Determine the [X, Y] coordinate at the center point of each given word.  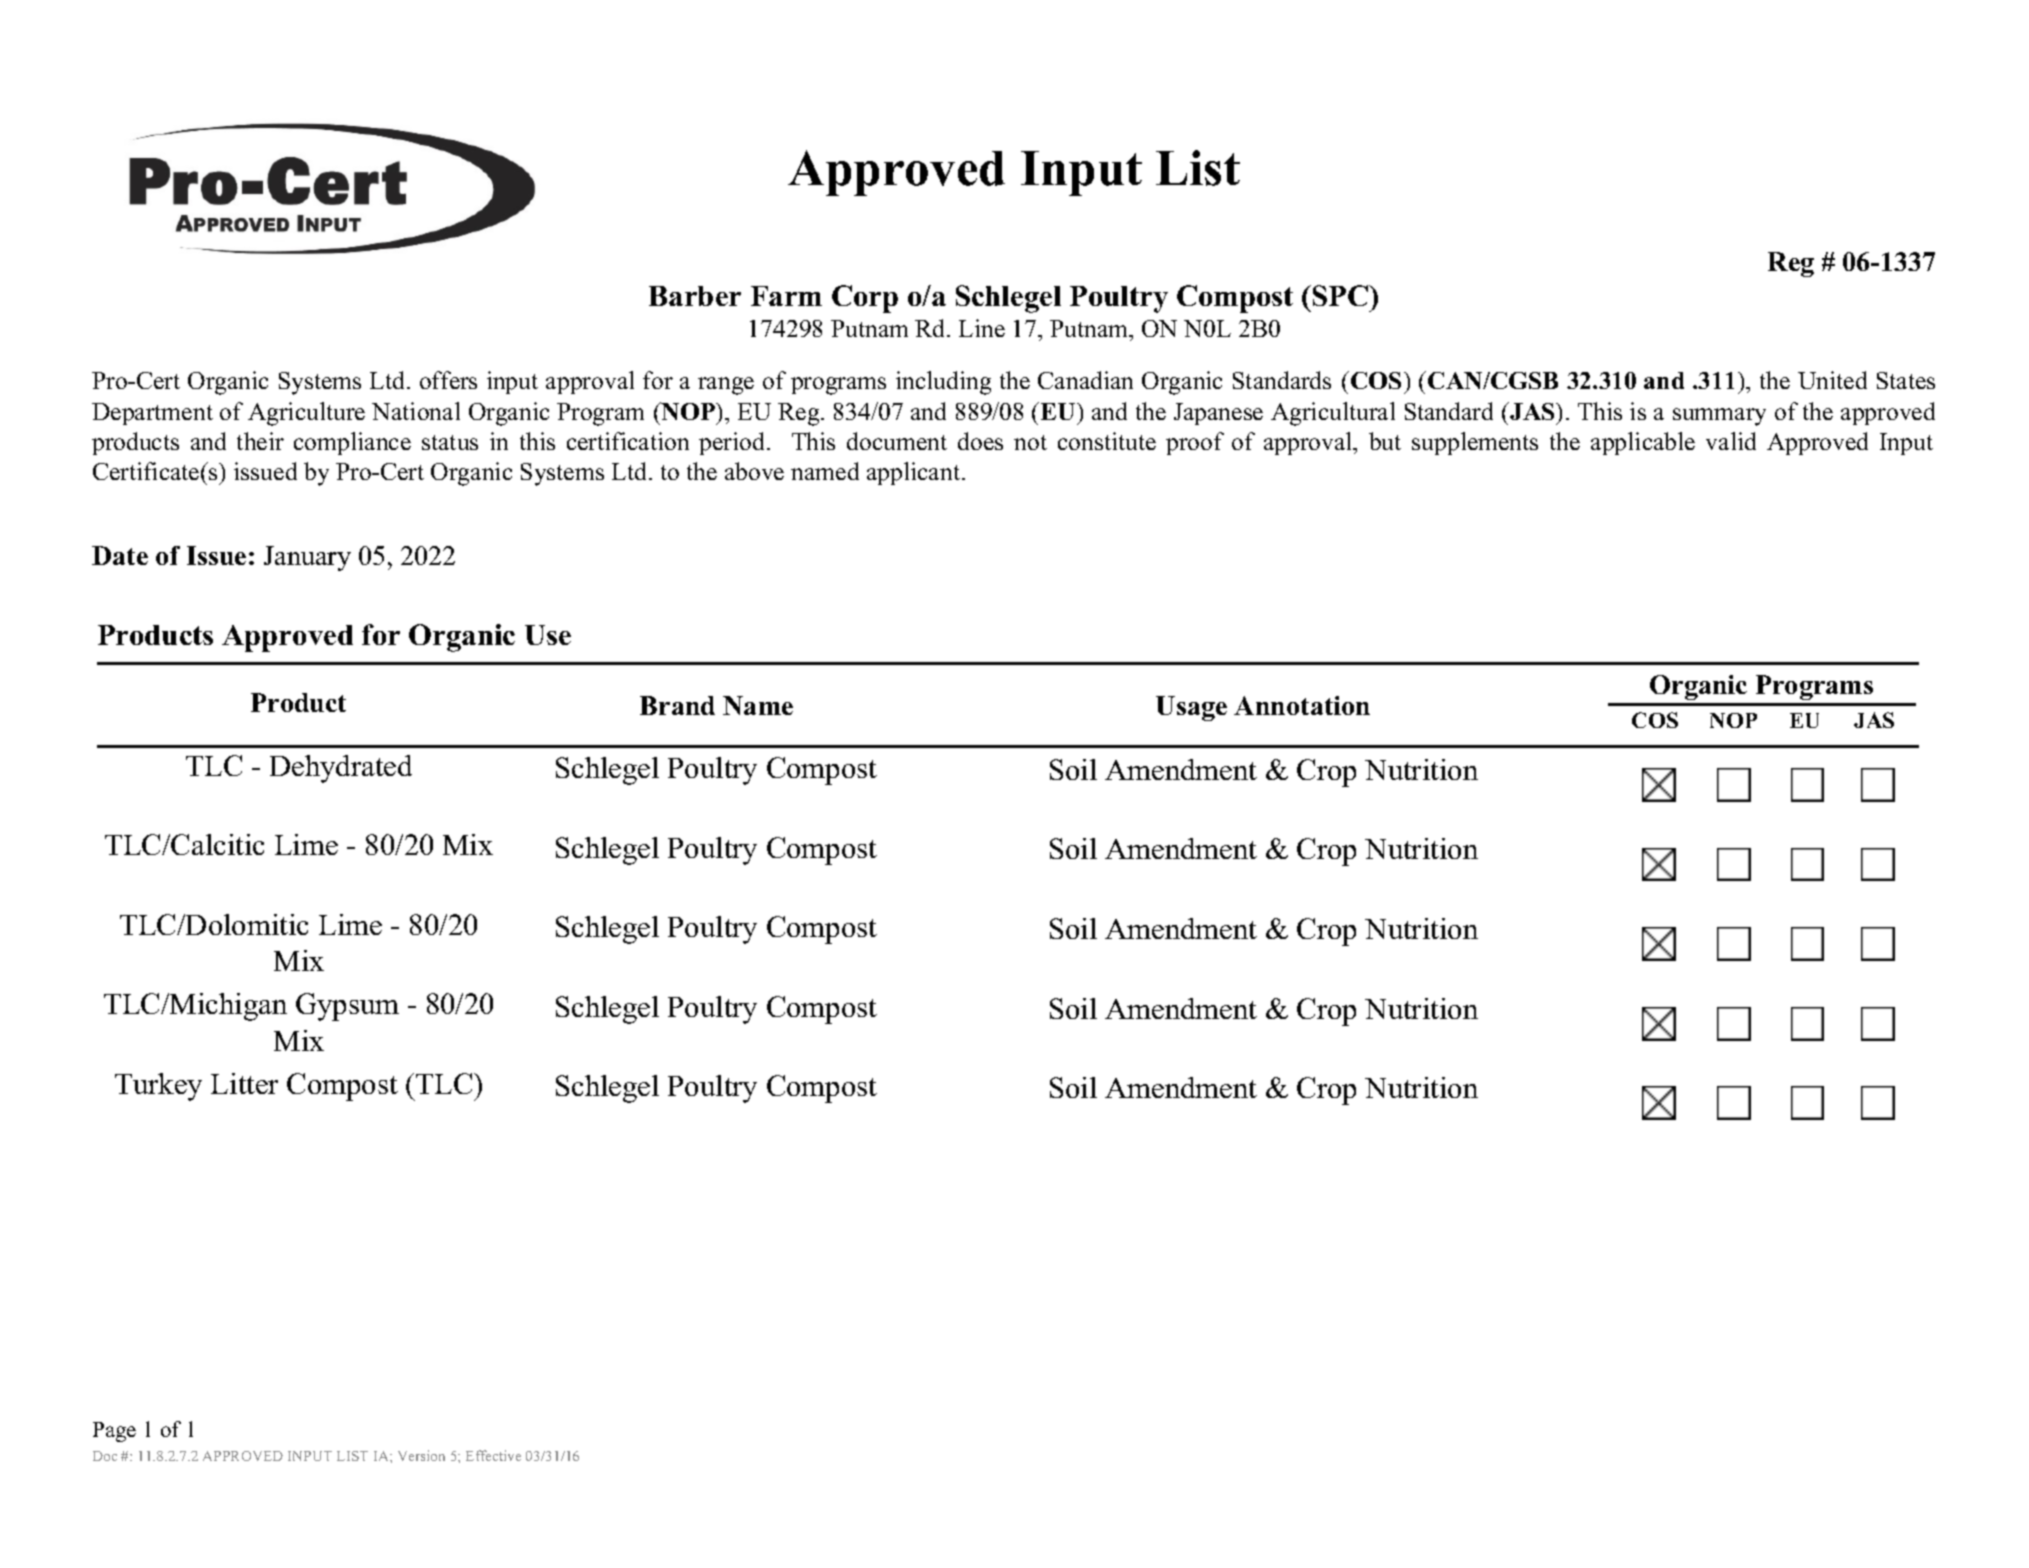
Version [421, 1455]
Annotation [1302, 705]
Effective [493, 1455]
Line [982, 328]
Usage [1191, 708]
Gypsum [347, 1007]
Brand [677, 705]
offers [448, 380]
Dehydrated [341, 769]
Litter [244, 1083]
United [1832, 380]
